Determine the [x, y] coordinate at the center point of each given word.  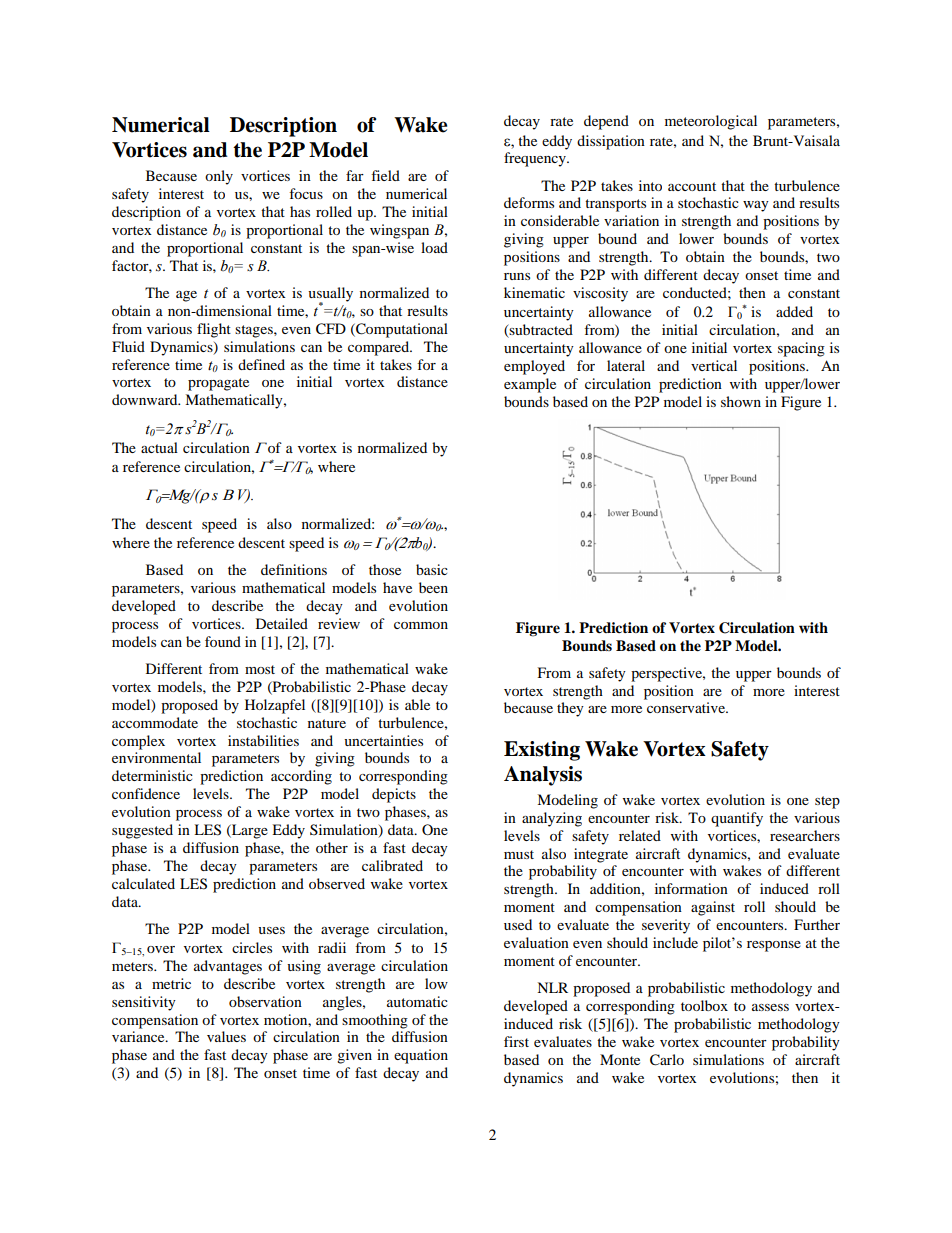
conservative [687, 707]
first [516, 1041]
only [219, 177]
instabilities [263, 740]
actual [159, 447]
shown [741, 401]
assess [770, 1007]
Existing [542, 751]
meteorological [711, 122]
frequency [536, 159]
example [530, 385]
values [226, 1036]
